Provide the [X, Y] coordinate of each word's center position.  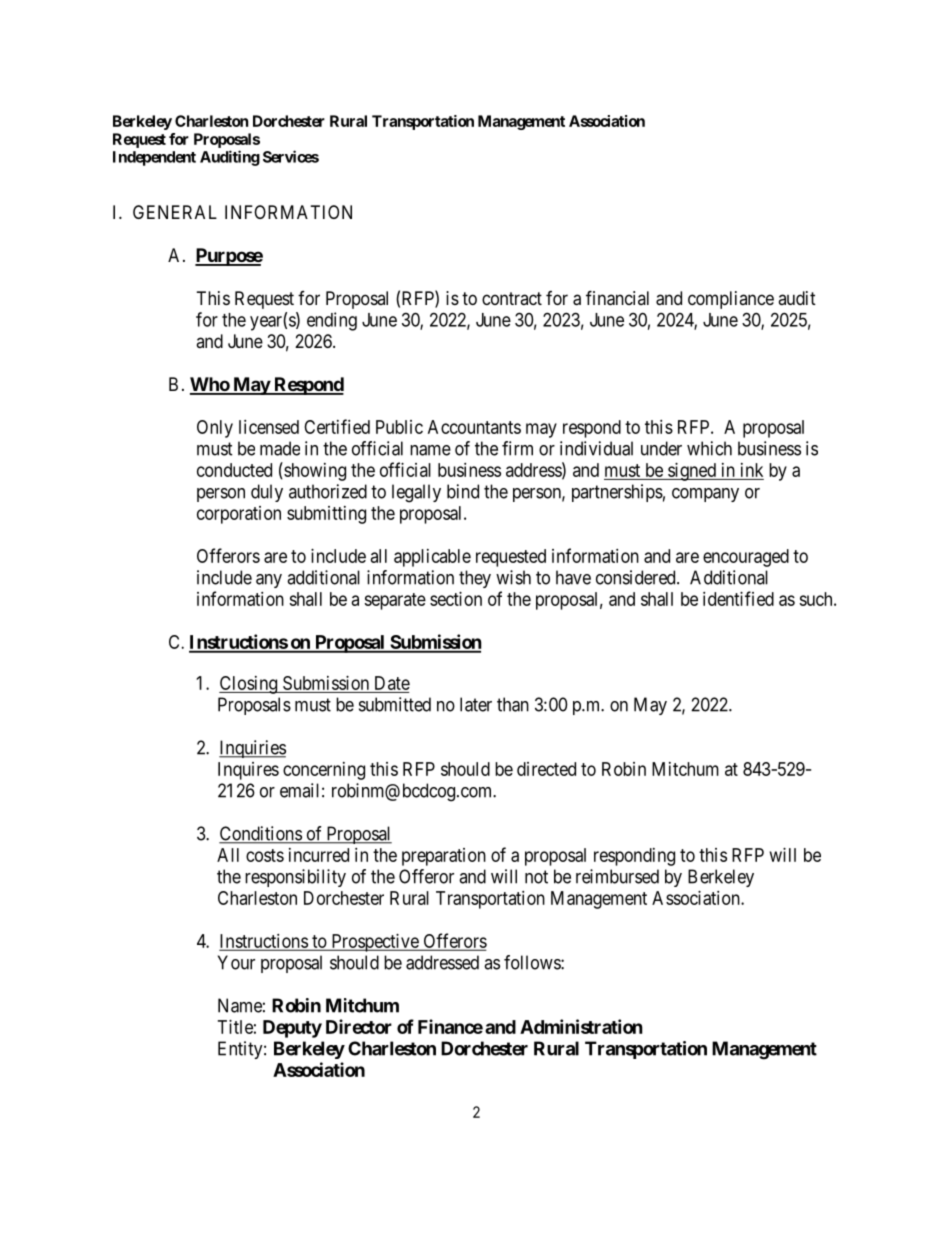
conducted [234, 470]
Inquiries [252, 749]
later [476, 704]
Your [236, 962]
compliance [731, 300]
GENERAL [175, 212]
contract [512, 298]
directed [546, 769]
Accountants [474, 427]
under [661, 448]
